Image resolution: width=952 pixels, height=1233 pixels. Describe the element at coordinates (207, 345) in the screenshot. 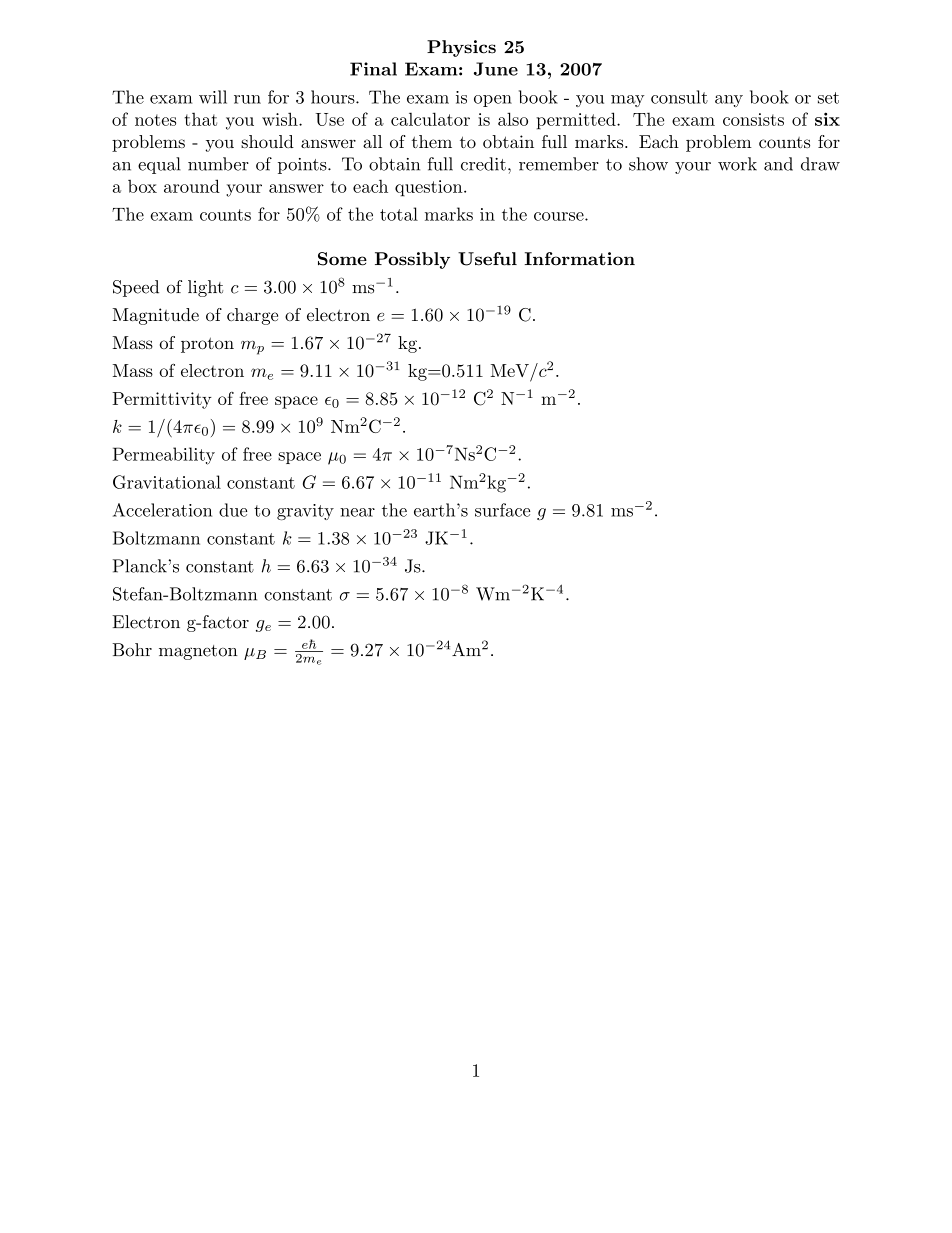

I see `proton` at that location.
